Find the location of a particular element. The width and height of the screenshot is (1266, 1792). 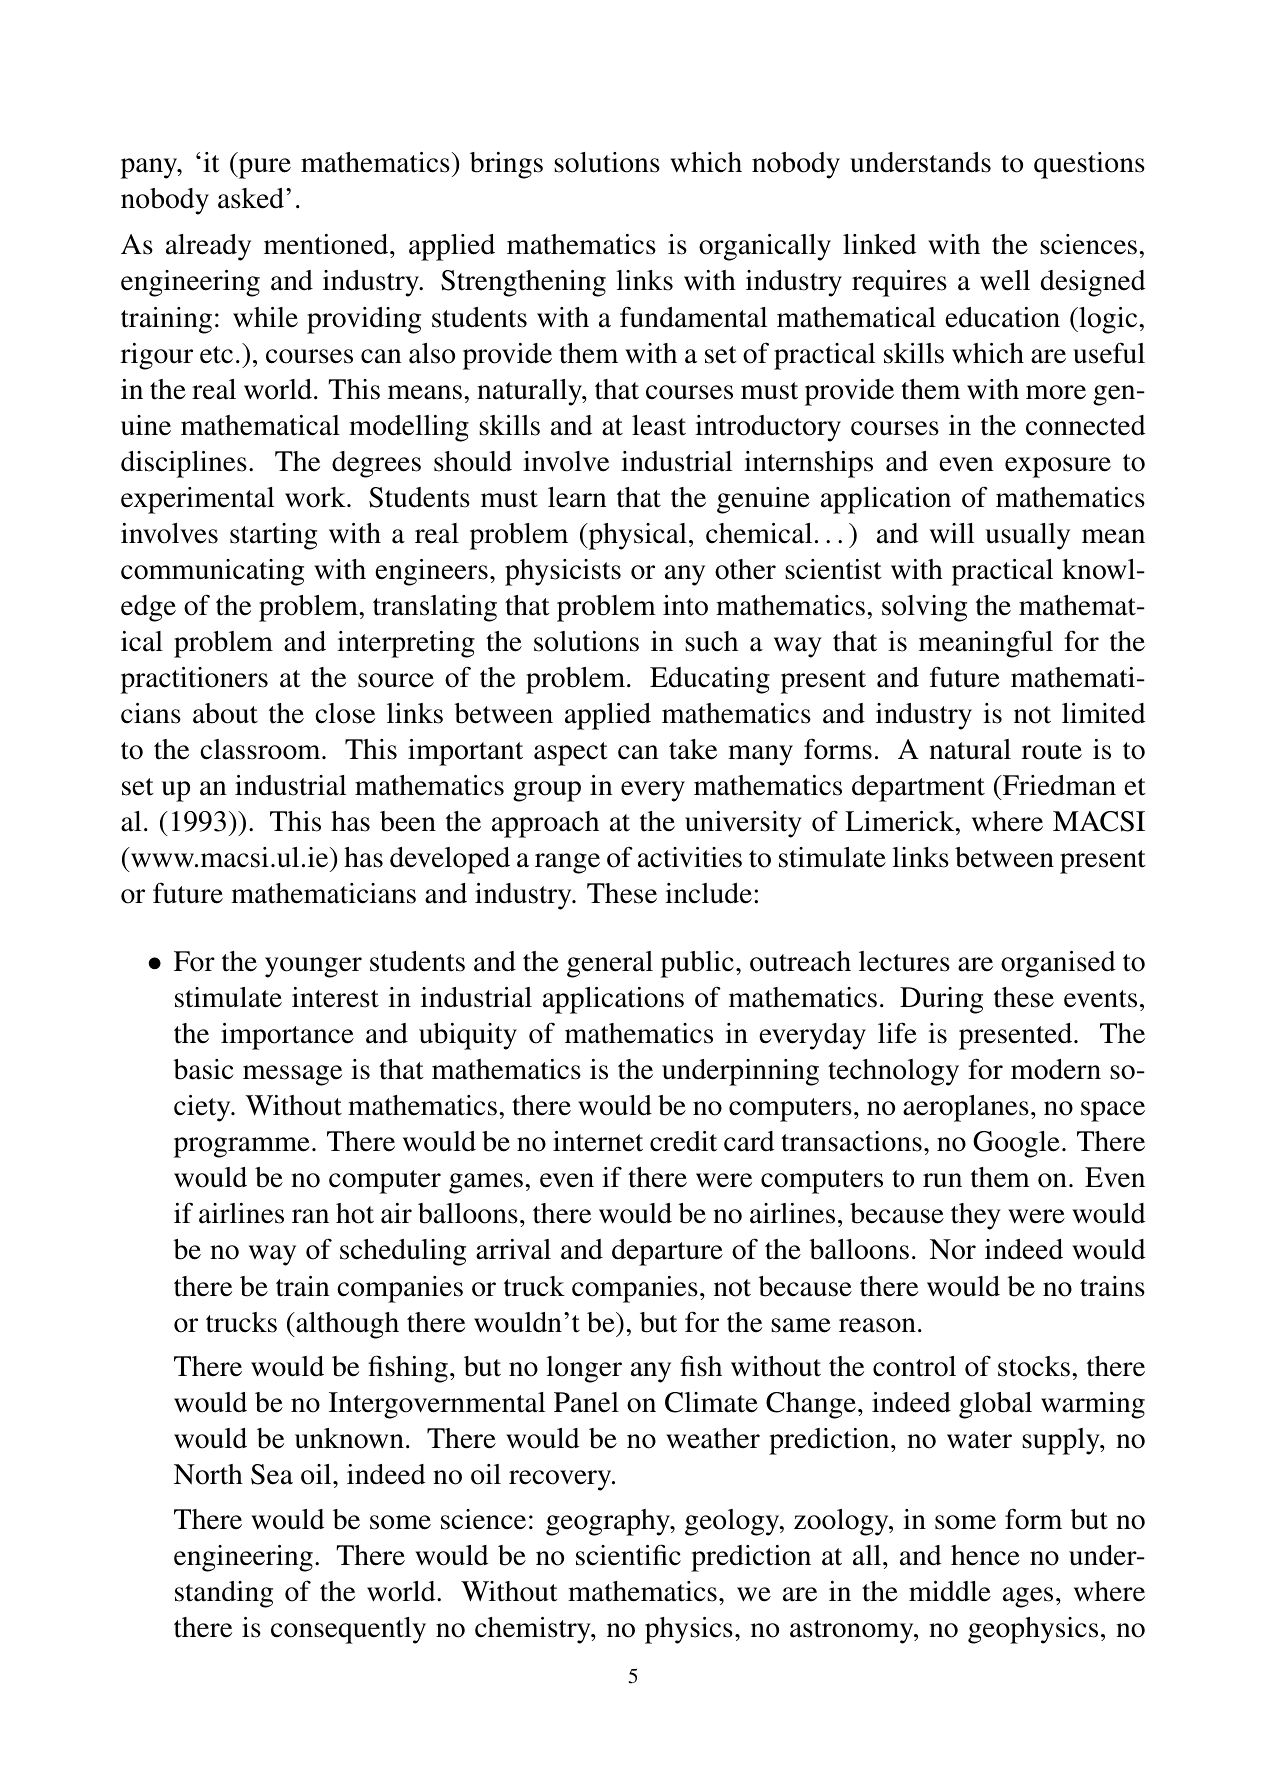

younger is located at coordinates (313, 967).
